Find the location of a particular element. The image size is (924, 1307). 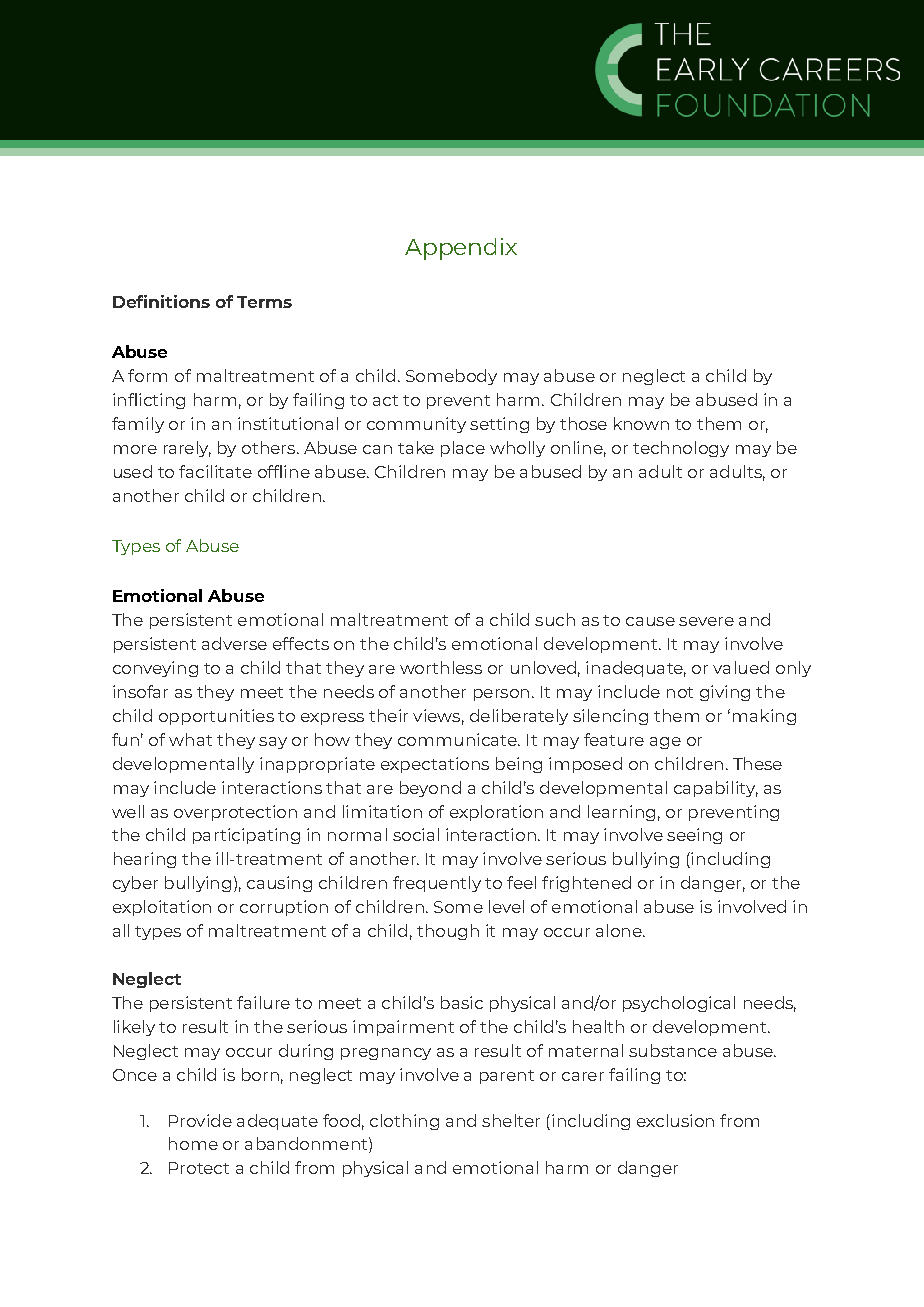

Definitions is located at coordinates (161, 301).
